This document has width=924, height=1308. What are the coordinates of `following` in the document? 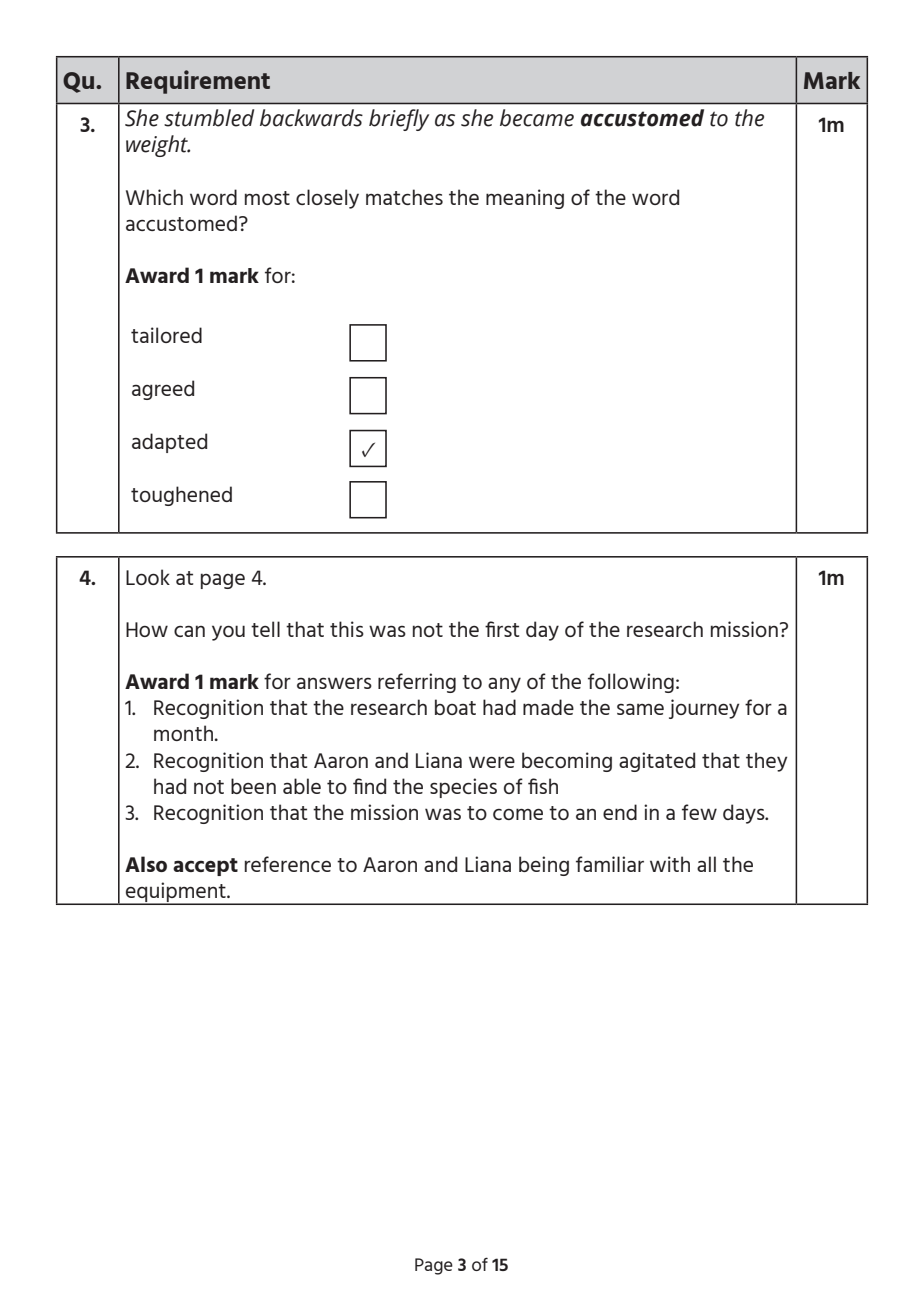 It's located at (631, 683).
